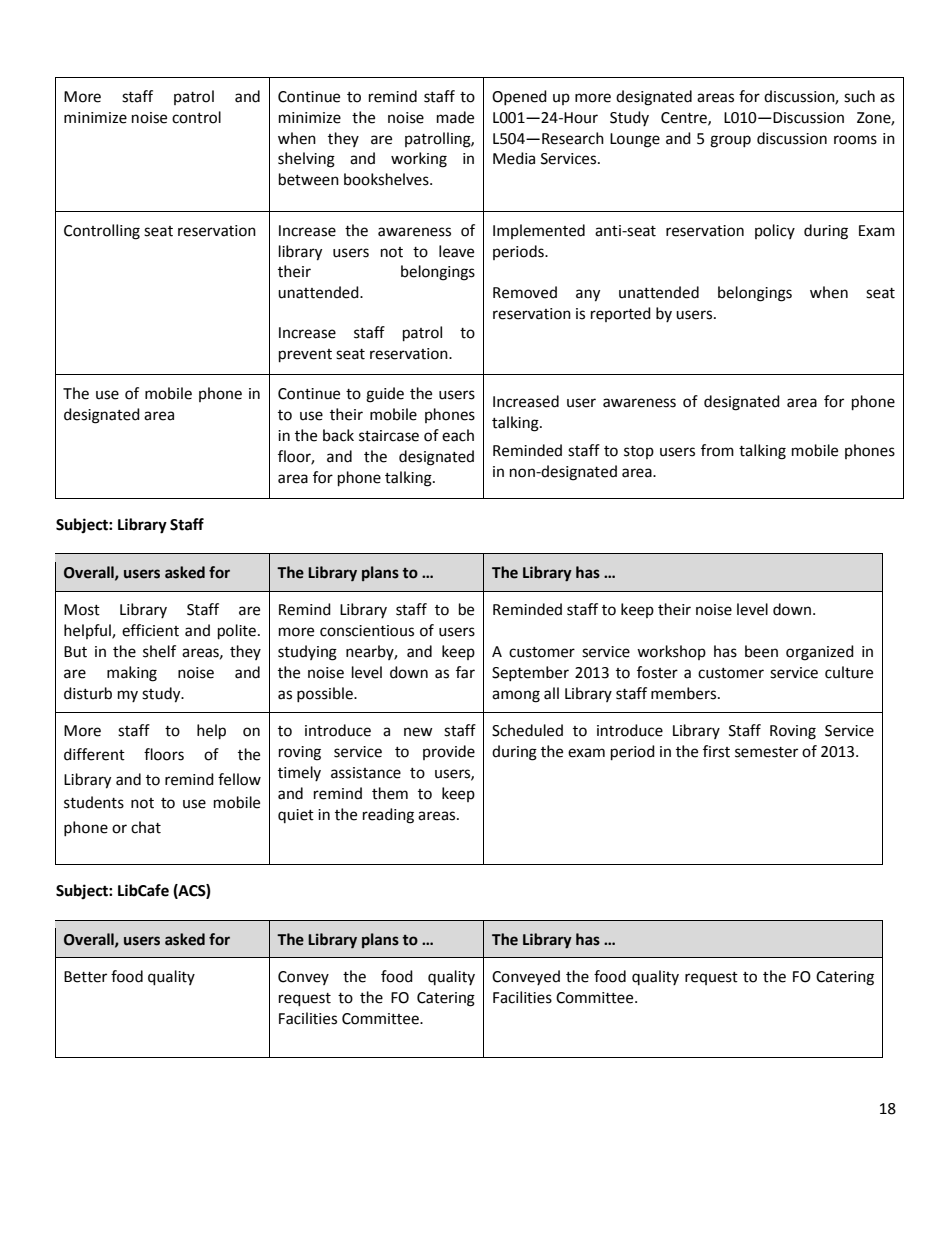 This screenshot has width=952, height=1233. I want to click on prevent, so click(305, 356).
